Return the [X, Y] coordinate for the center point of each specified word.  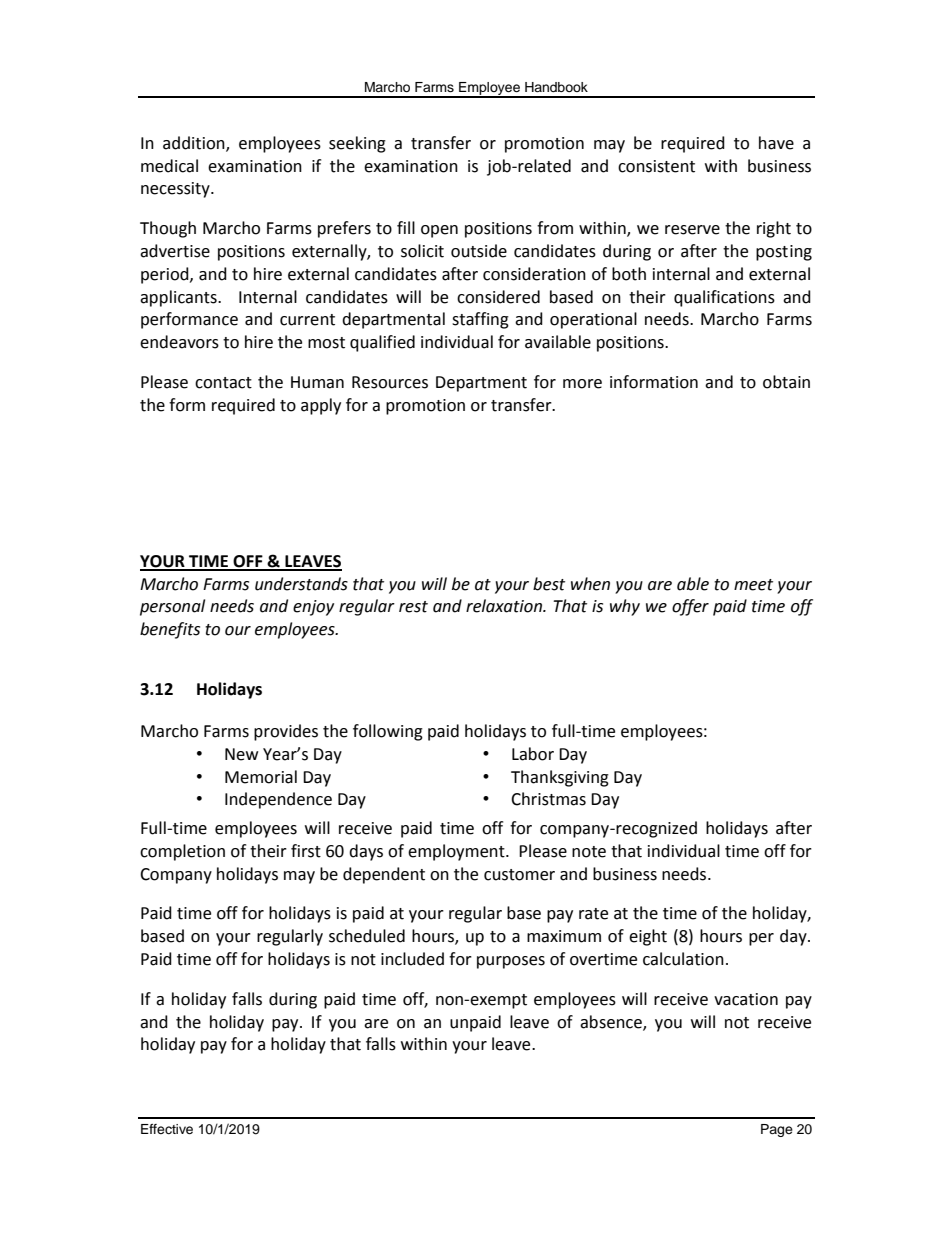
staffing [480, 320]
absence [612, 1022]
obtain [786, 382]
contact [223, 383]
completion [182, 852]
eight [648, 937]
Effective [167, 1129]
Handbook [556, 87]
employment [457, 852]
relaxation [505, 606]
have [776, 143]
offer [690, 607]
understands [301, 584]
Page [777, 1130]
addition [195, 143]
